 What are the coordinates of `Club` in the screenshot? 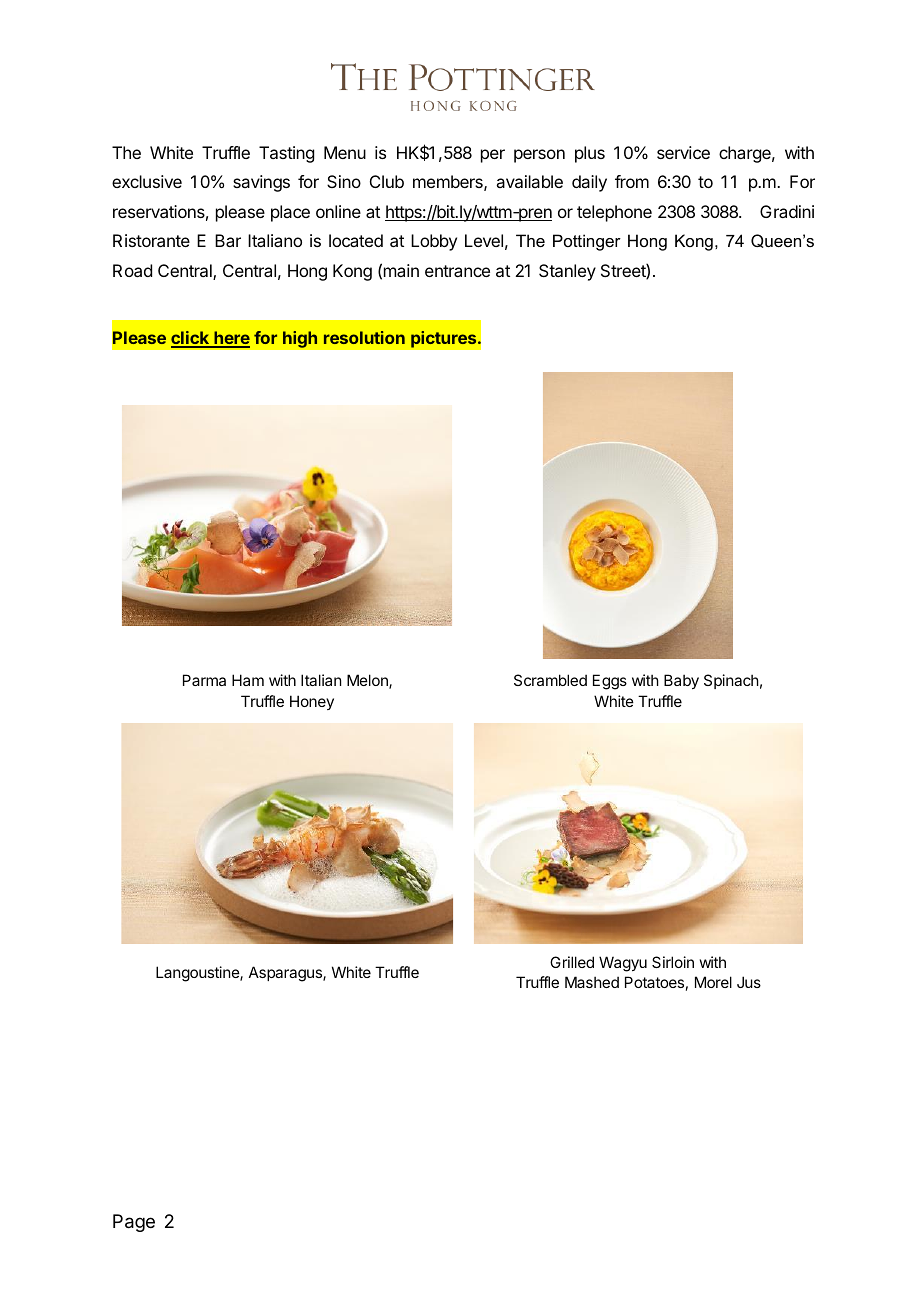 It's located at (387, 181).
